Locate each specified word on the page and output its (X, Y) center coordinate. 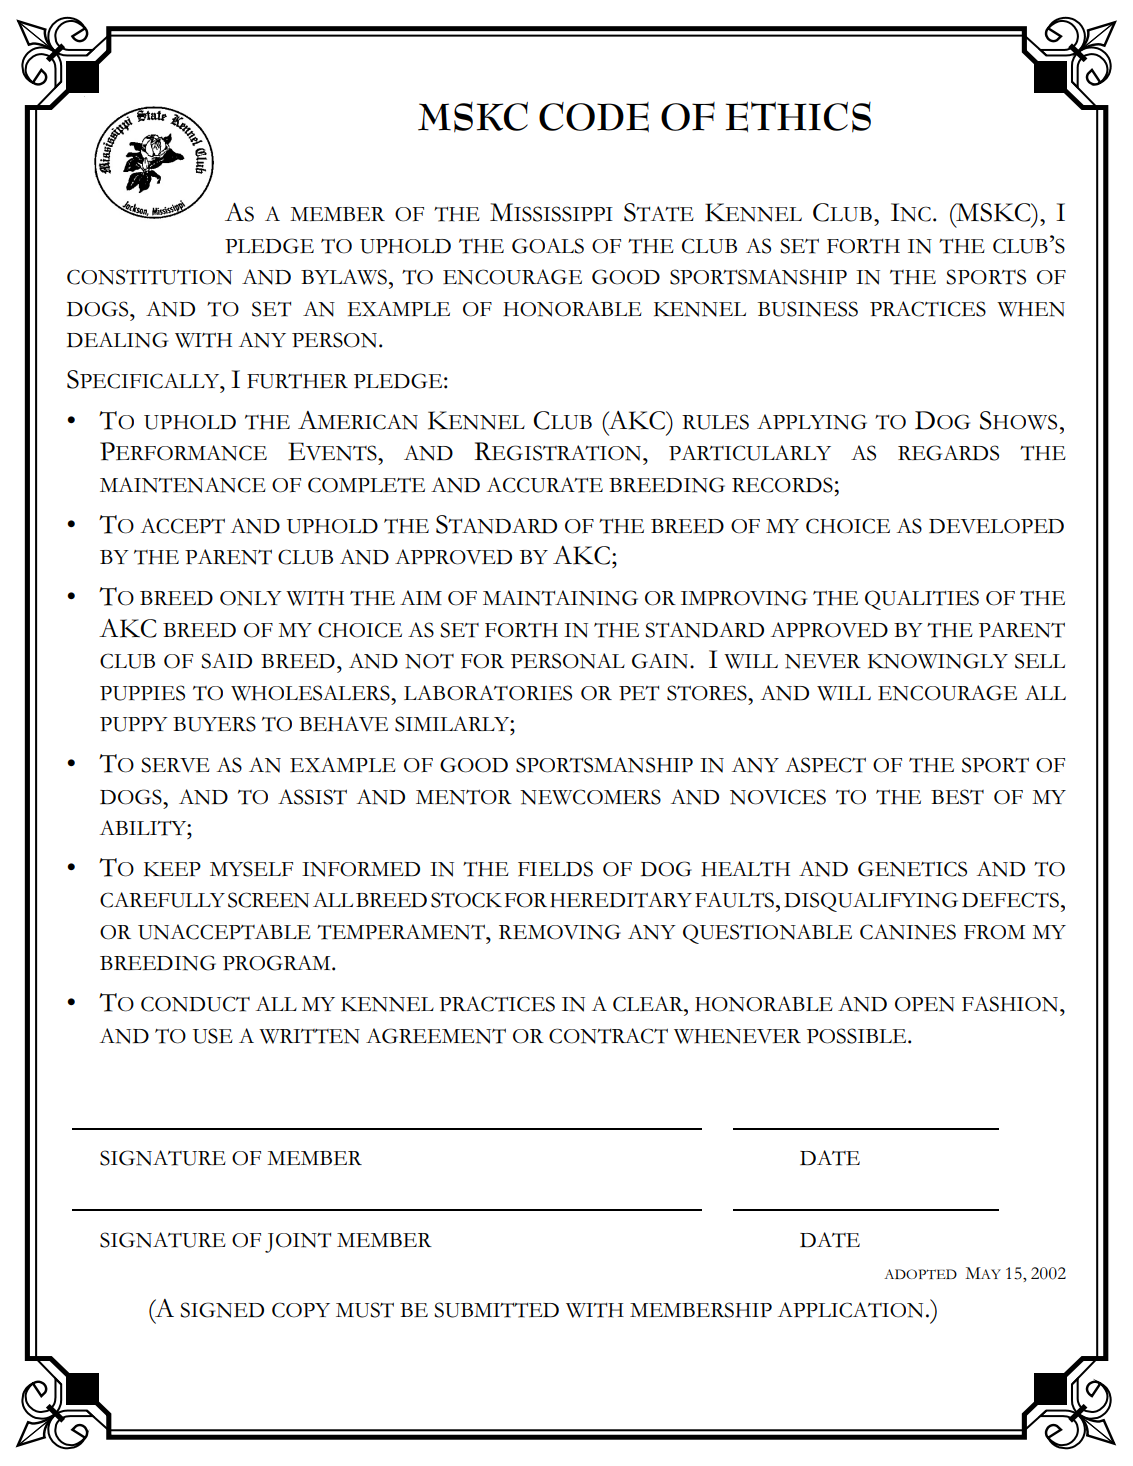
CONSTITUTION (149, 277)
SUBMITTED (496, 1310)
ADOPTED (920, 1274)
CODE (594, 117)
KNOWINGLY (938, 661)
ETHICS (798, 117)
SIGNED (222, 1310)
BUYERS (214, 724)
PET (639, 693)
